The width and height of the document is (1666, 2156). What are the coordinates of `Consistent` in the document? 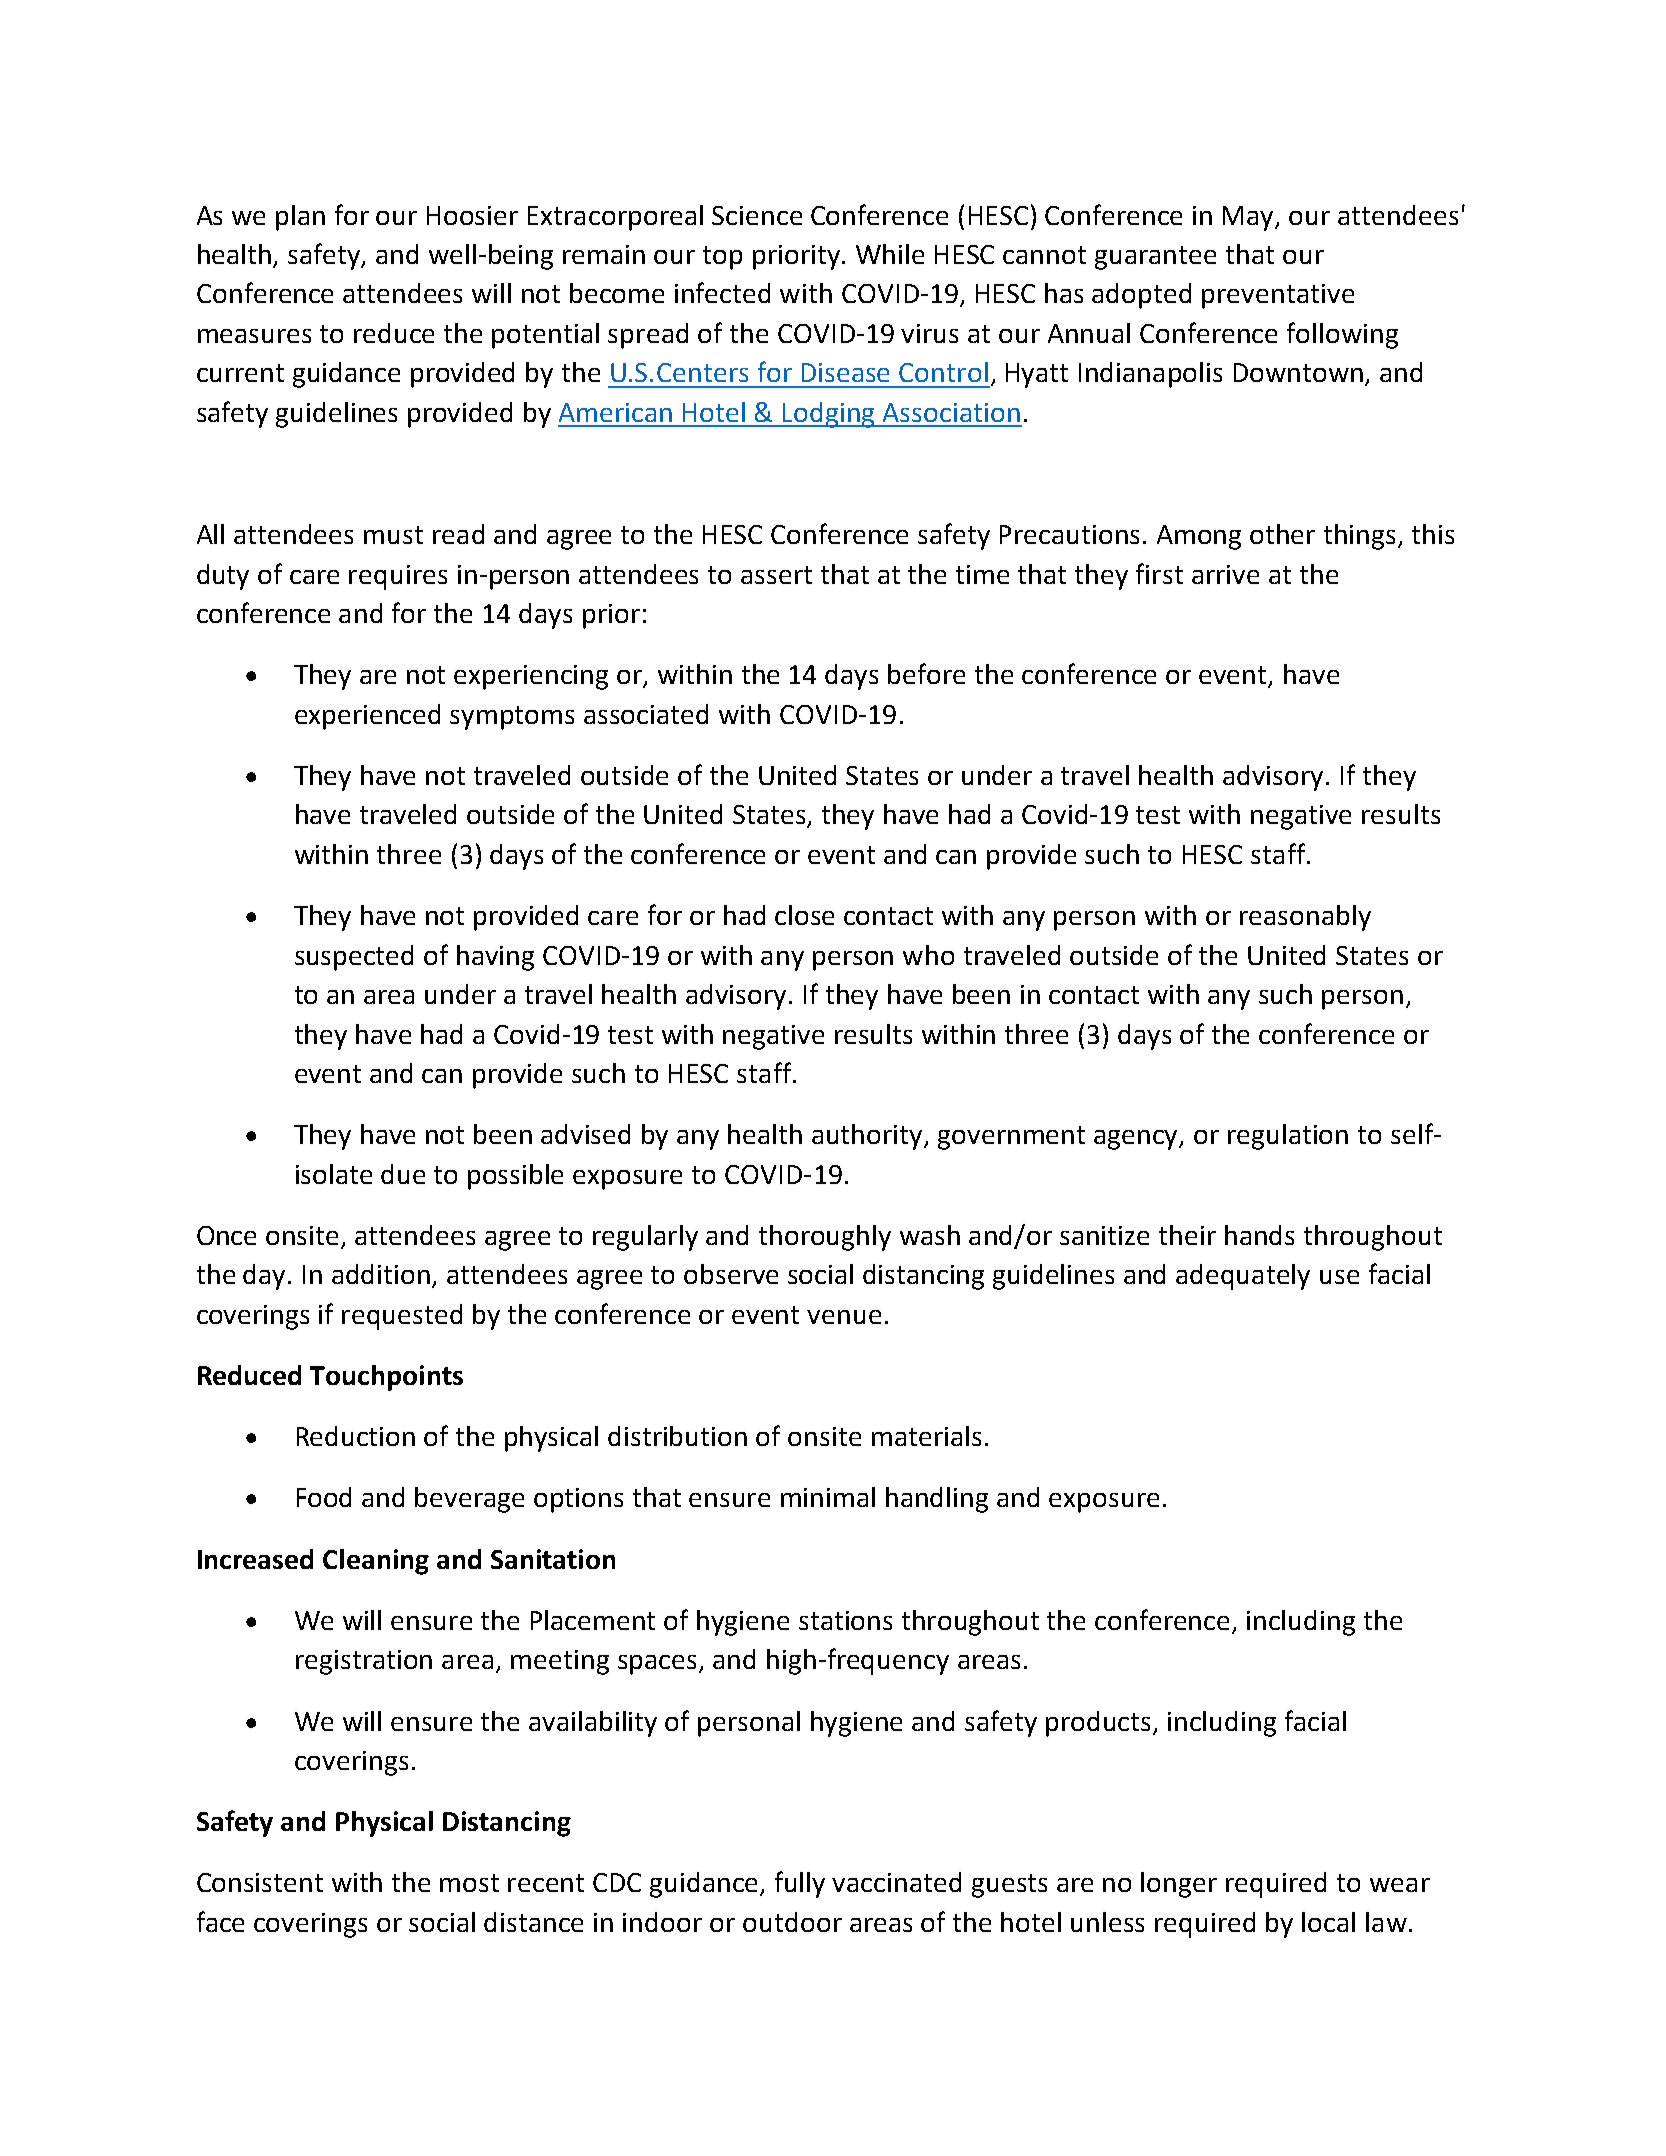 It's located at (260, 1882).
